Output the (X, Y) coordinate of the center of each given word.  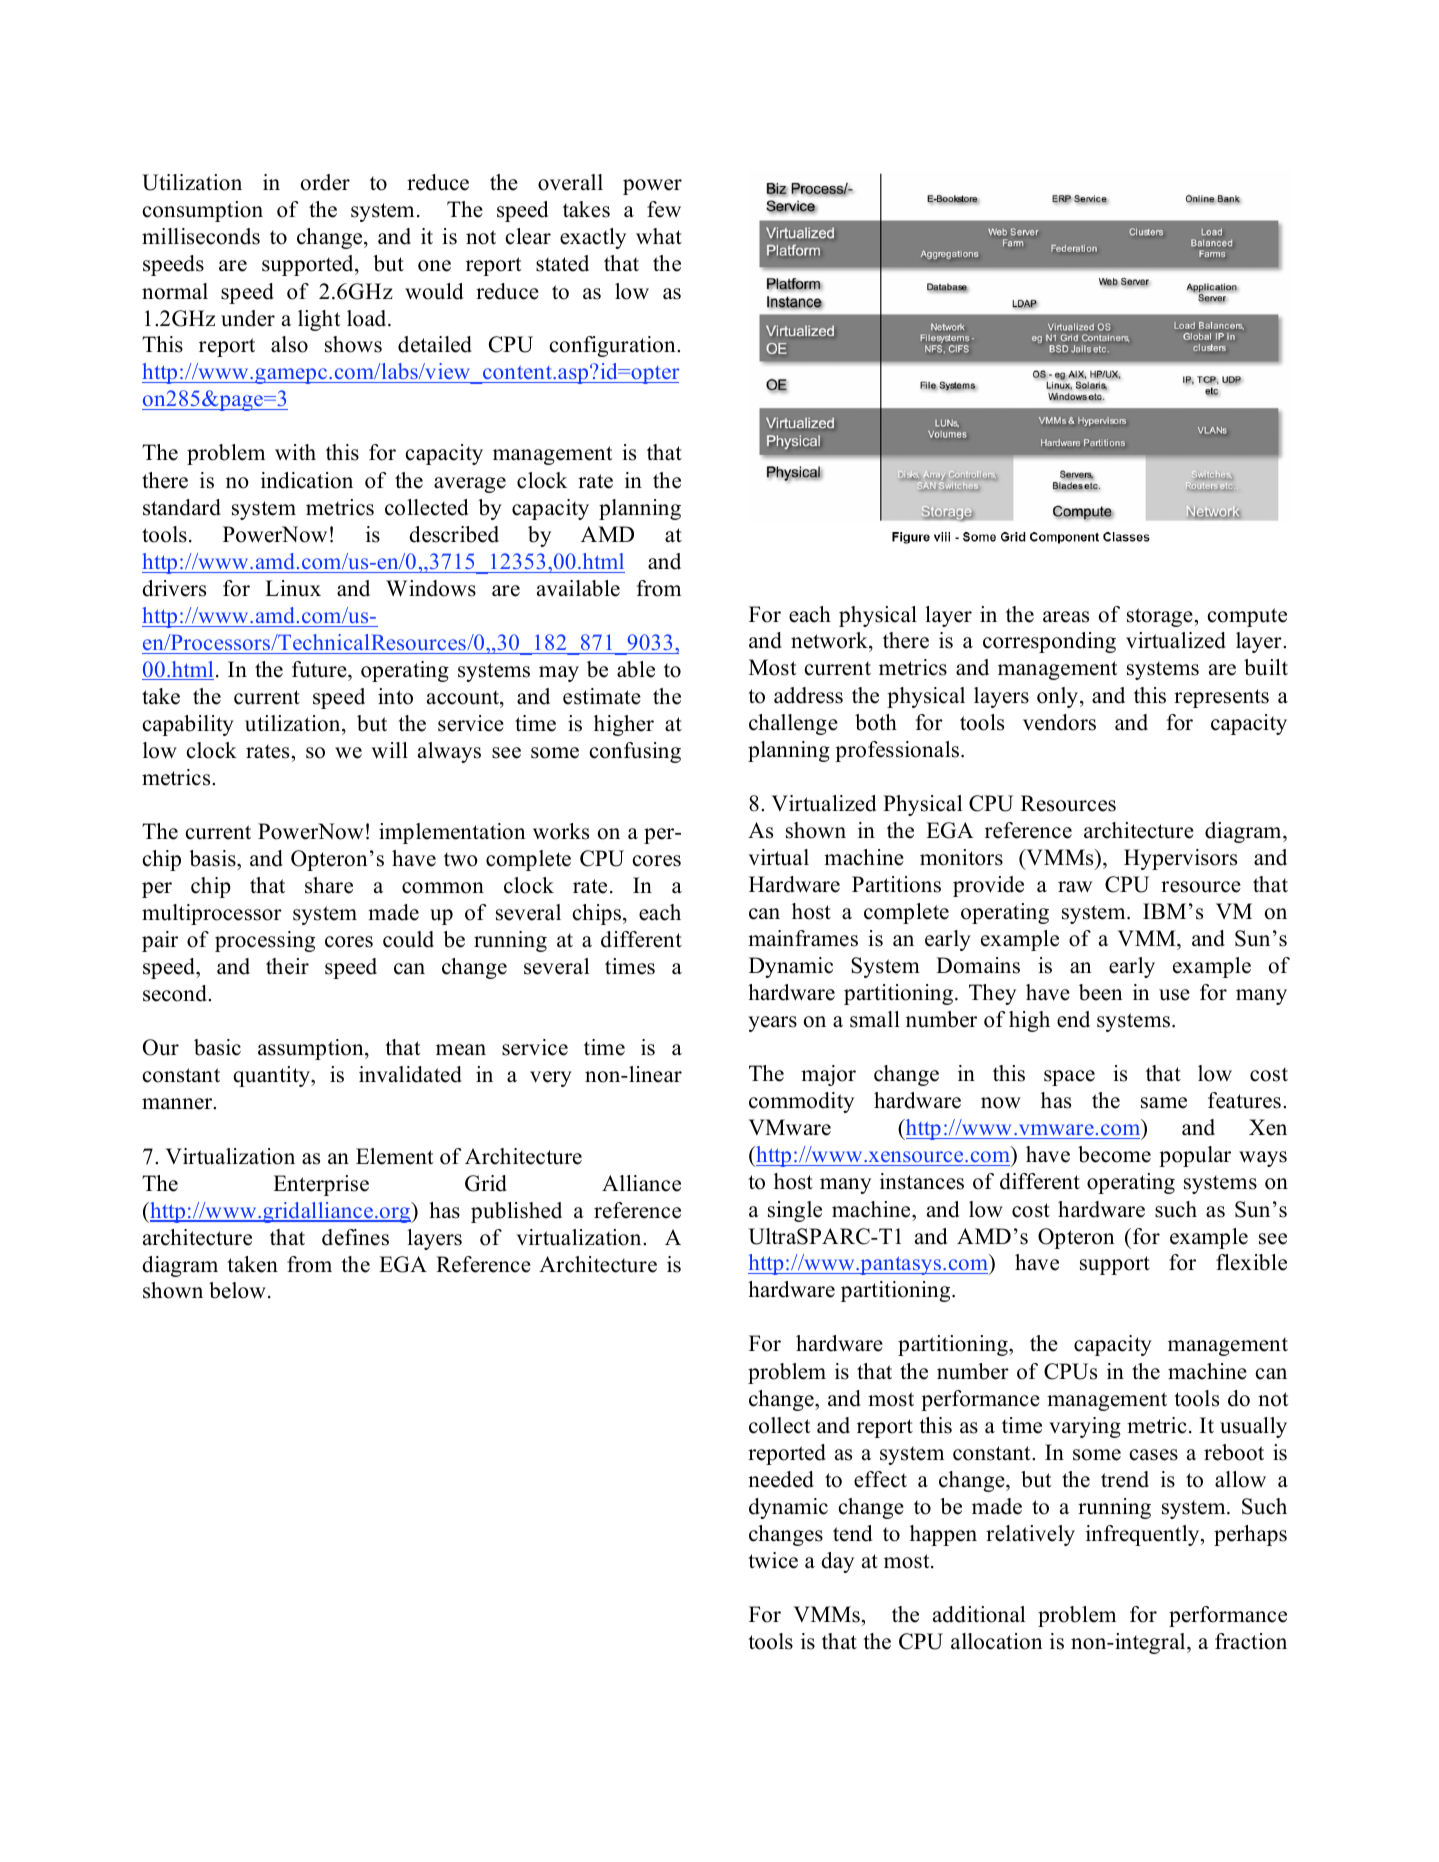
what (659, 236)
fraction (1251, 1641)
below (237, 1290)
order (325, 182)
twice (773, 1560)
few (664, 209)
